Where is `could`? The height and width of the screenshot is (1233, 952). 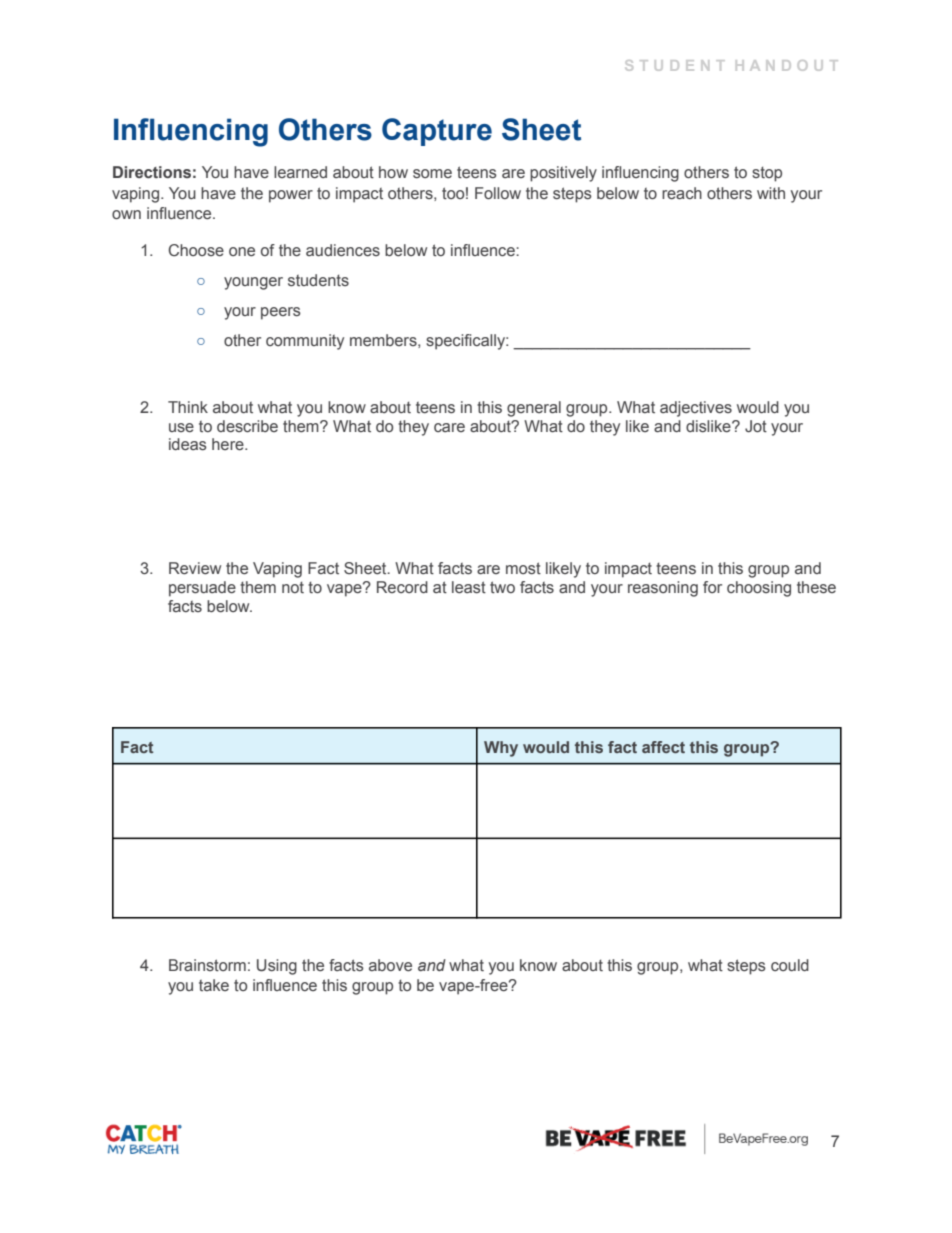 could is located at coordinates (790, 965).
